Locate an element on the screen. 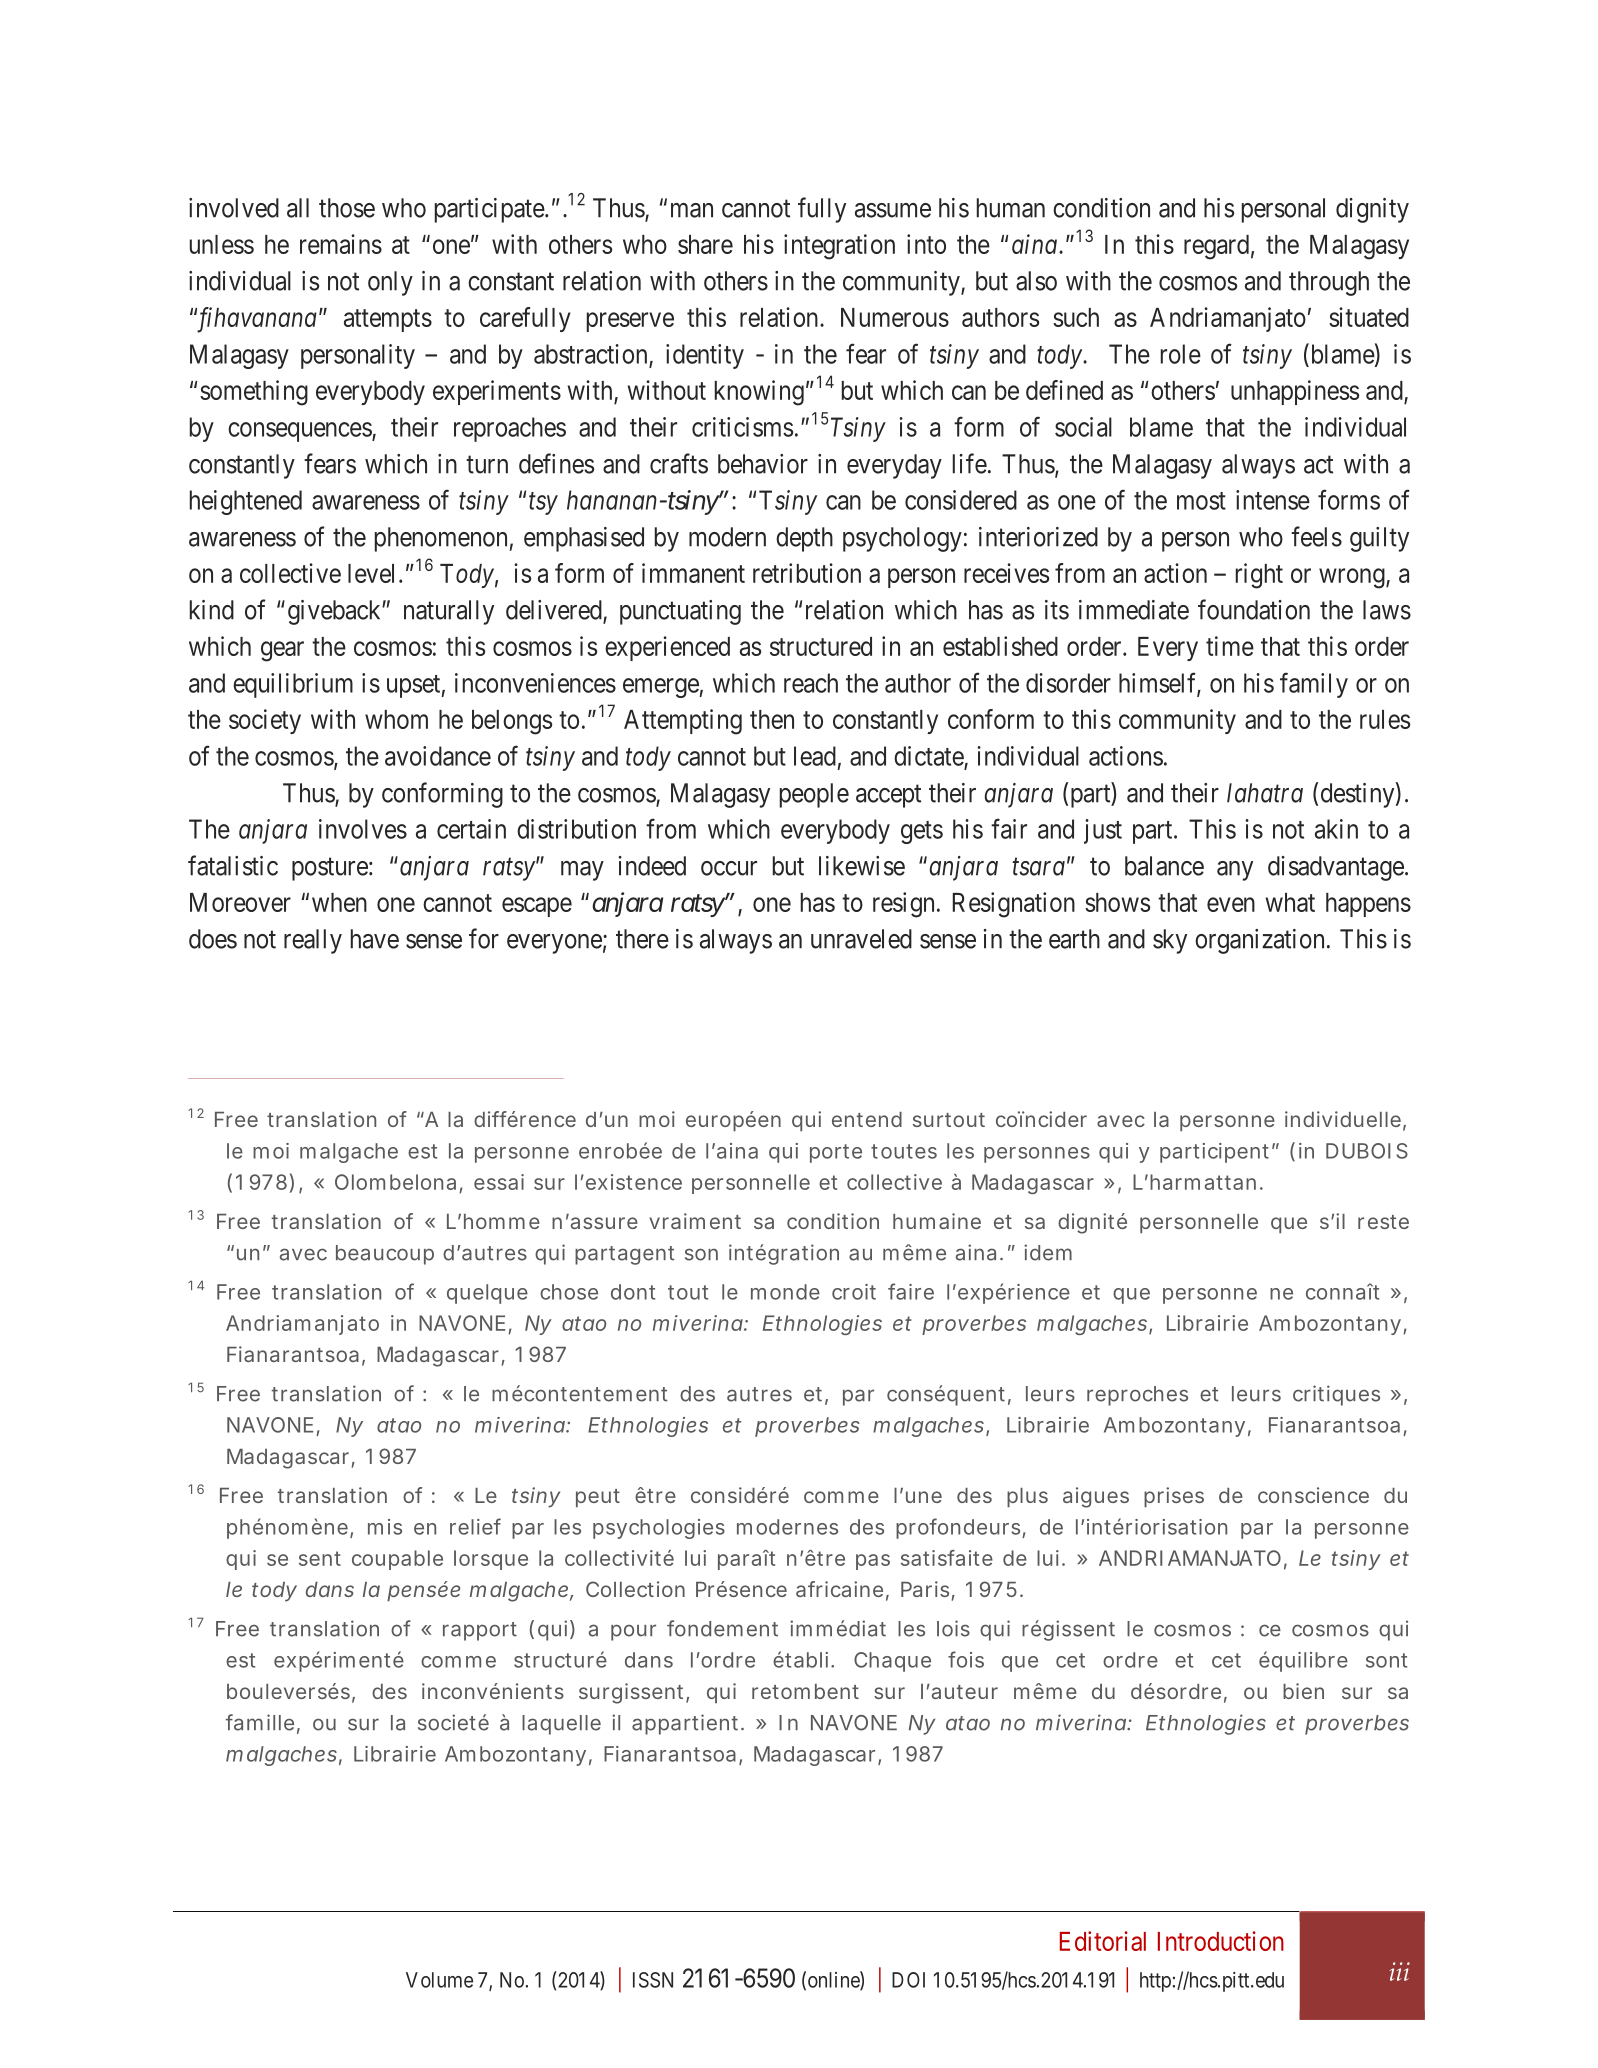 This screenshot has height=2068, width=1598. DOI is located at coordinates (908, 1980).
